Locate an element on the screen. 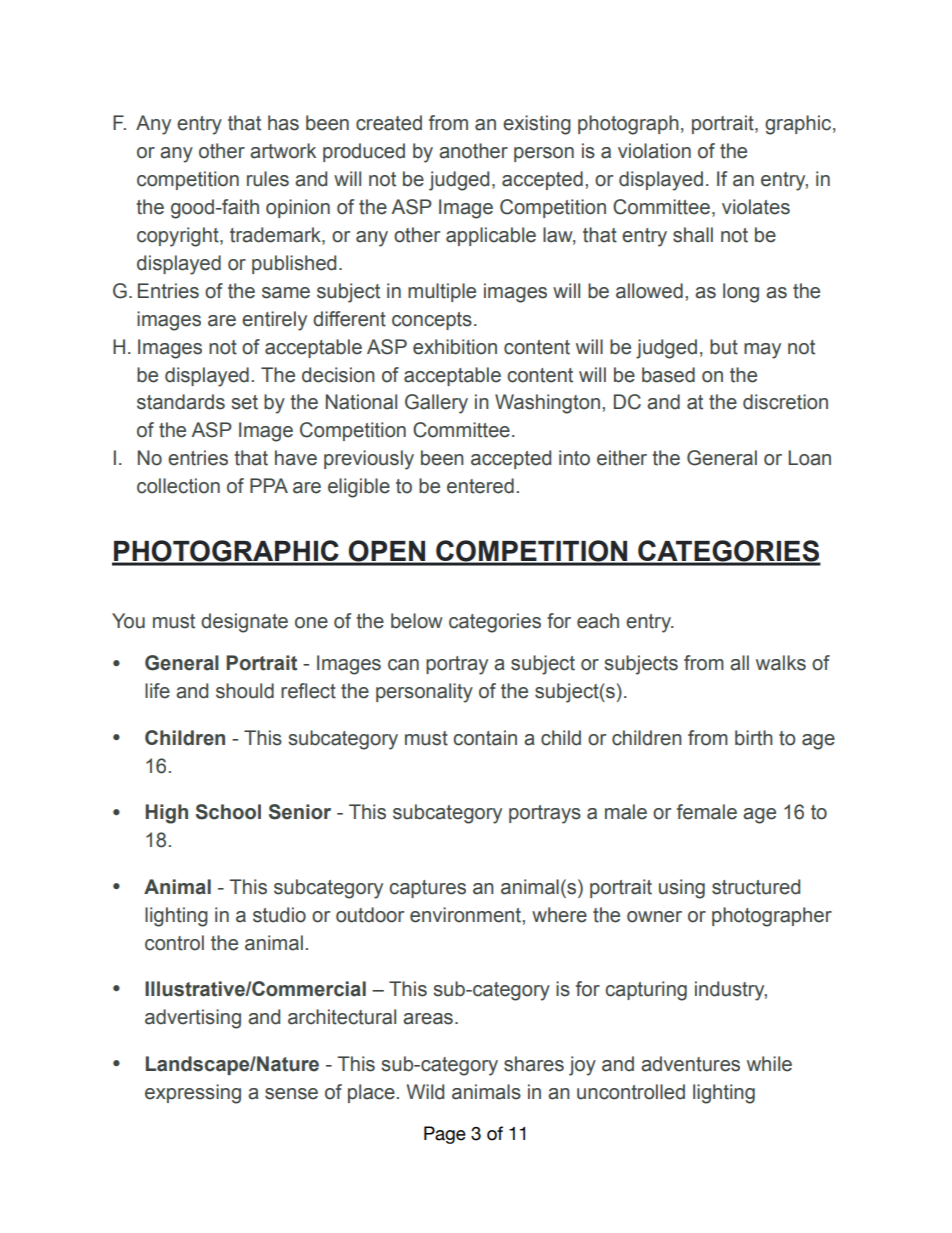 This screenshot has width=952, height=1233. studio is located at coordinates (279, 915).
